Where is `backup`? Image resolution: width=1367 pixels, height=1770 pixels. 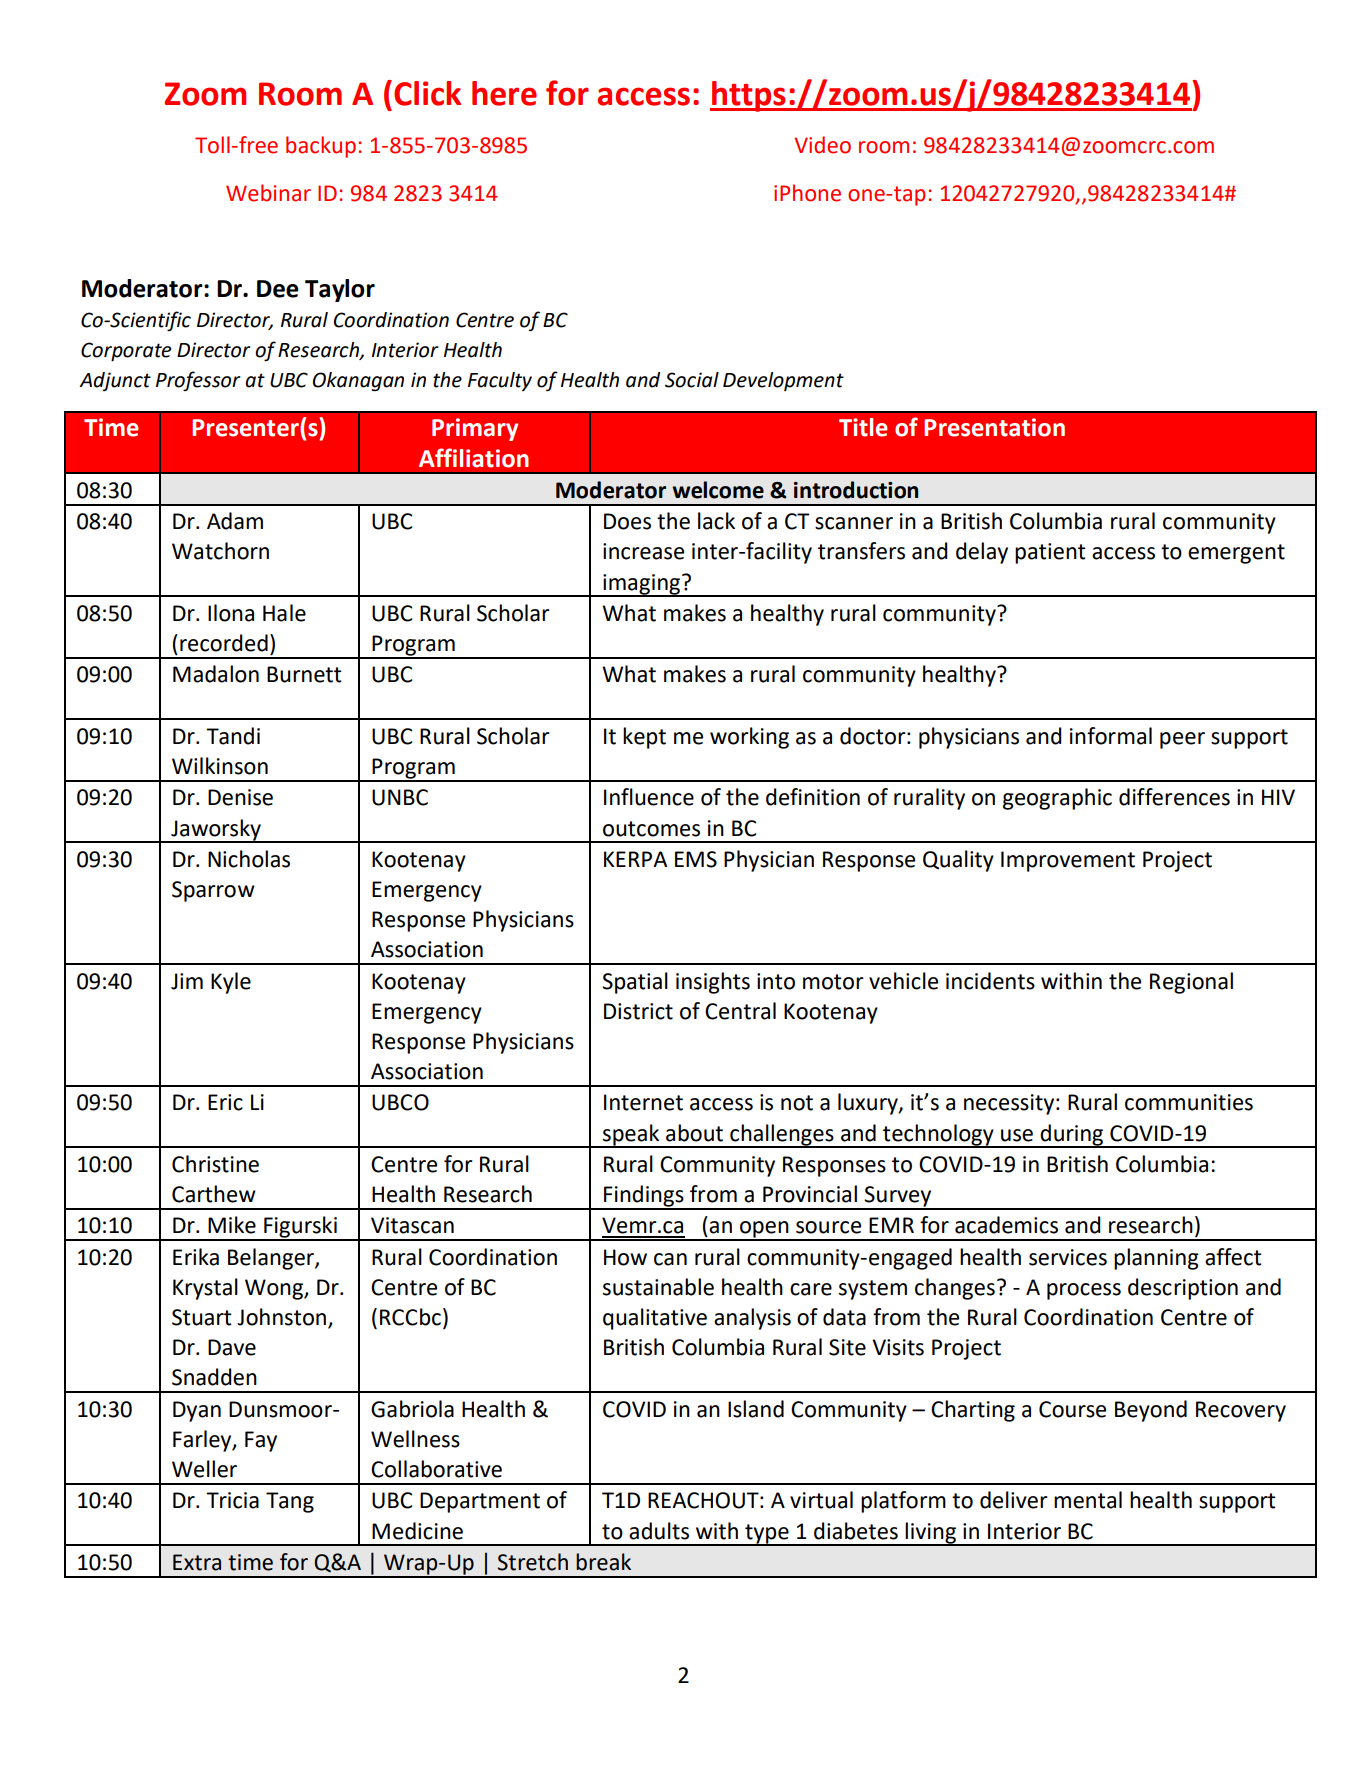 backup is located at coordinates (321, 147).
